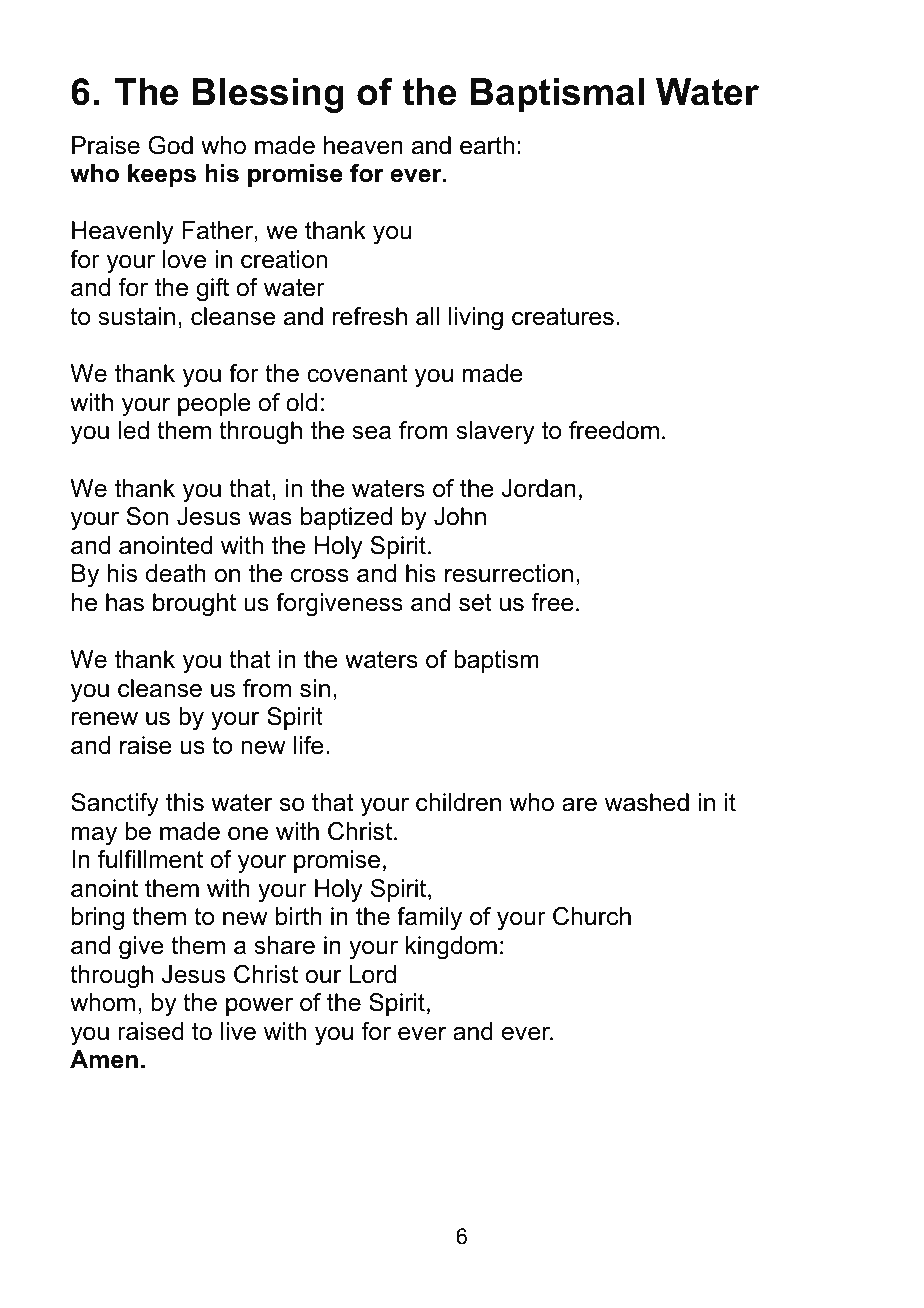 The width and height of the page is (924, 1308). Describe the element at coordinates (592, 916) in the page. I see `Church` at that location.
